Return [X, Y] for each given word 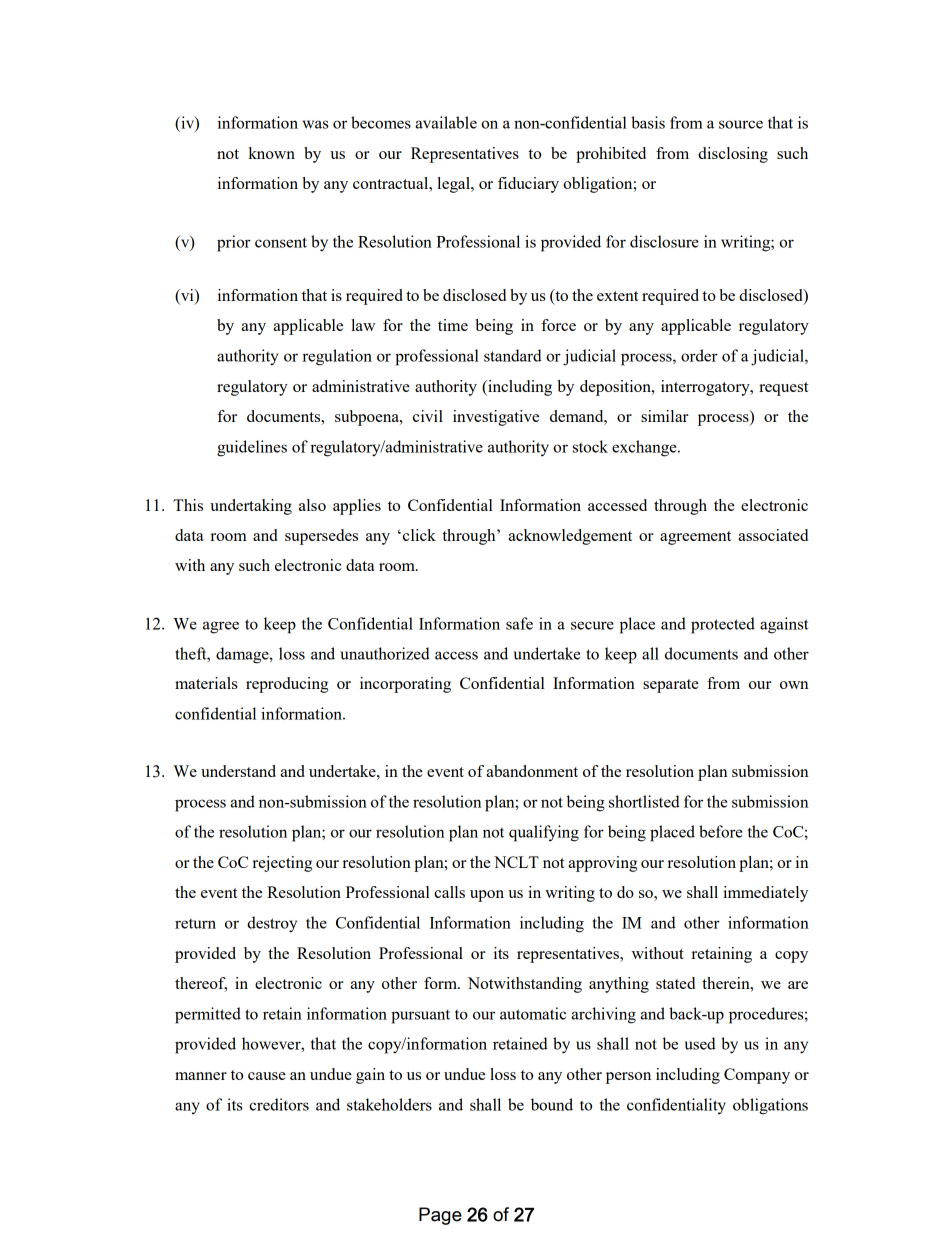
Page [440, 1216]
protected [723, 625]
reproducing [287, 685]
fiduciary [528, 185]
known [271, 153]
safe [519, 623]
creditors [279, 1104]
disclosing [733, 155]
